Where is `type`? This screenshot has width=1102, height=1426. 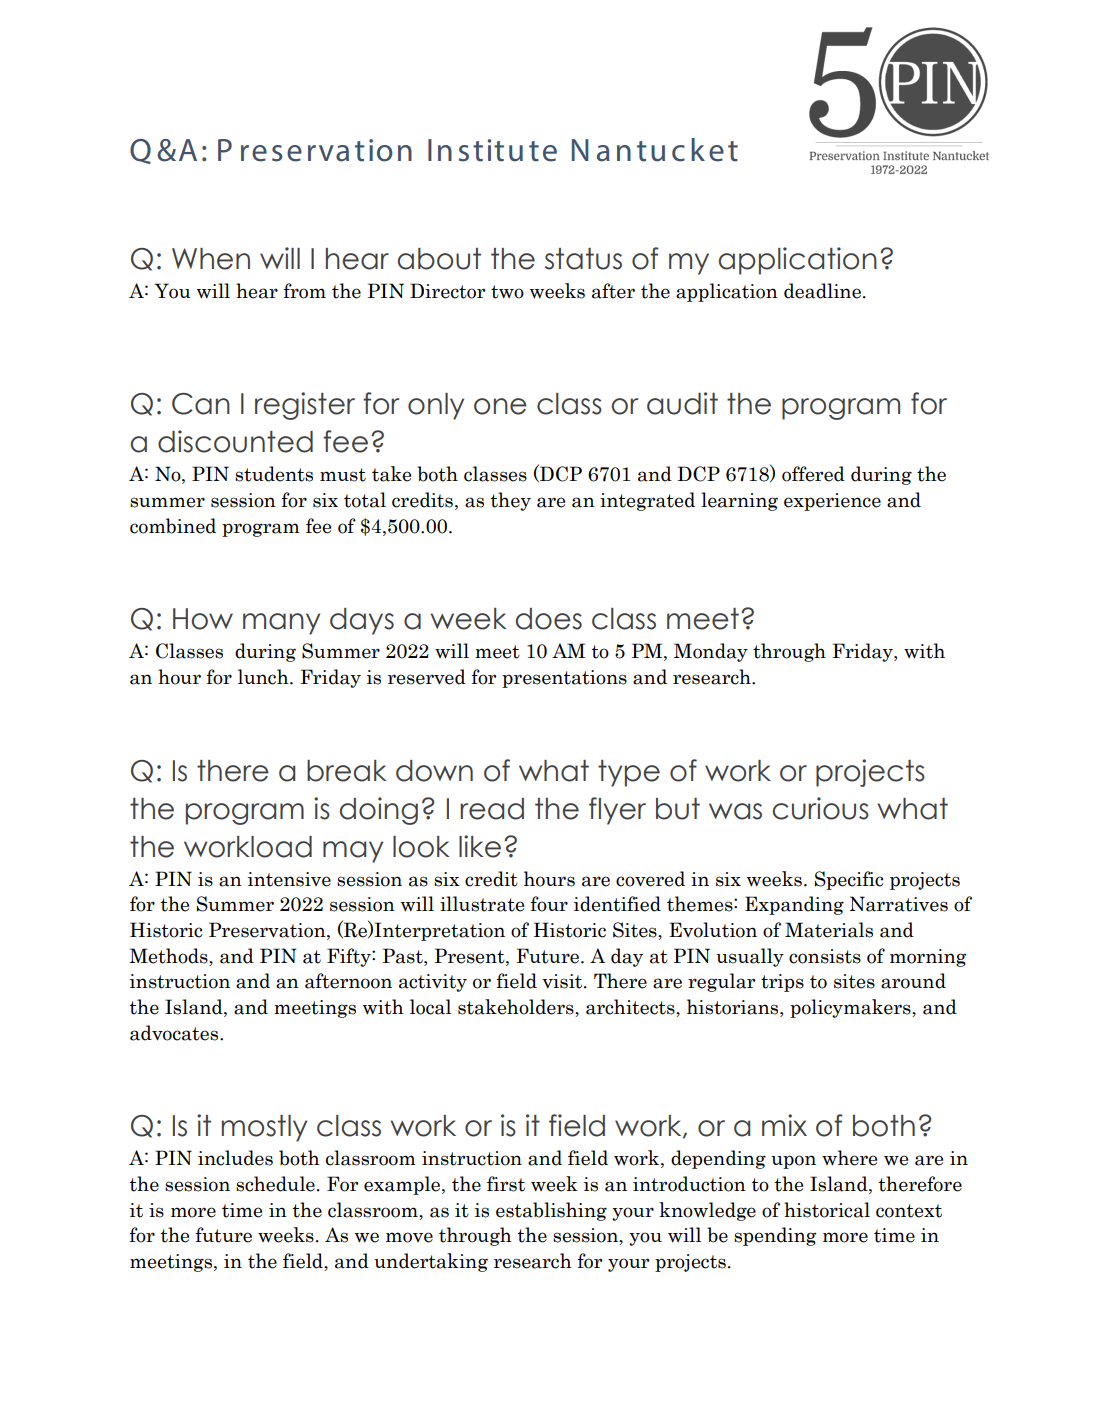 type is located at coordinates (629, 773).
